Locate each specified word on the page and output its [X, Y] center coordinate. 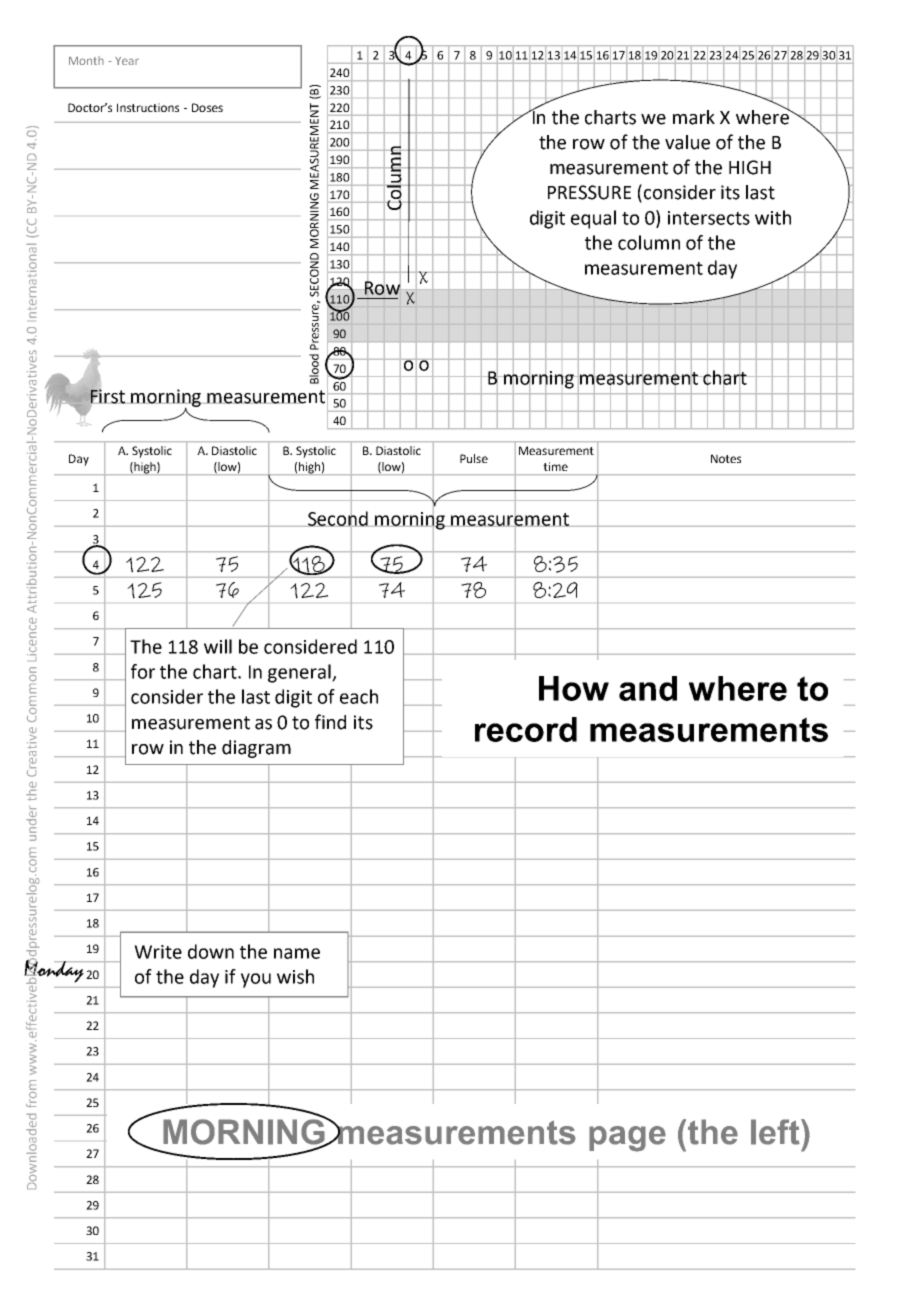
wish [295, 976]
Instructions [148, 107]
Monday [55, 971]
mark [694, 117]
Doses [207, 107]
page [627, 1139]
